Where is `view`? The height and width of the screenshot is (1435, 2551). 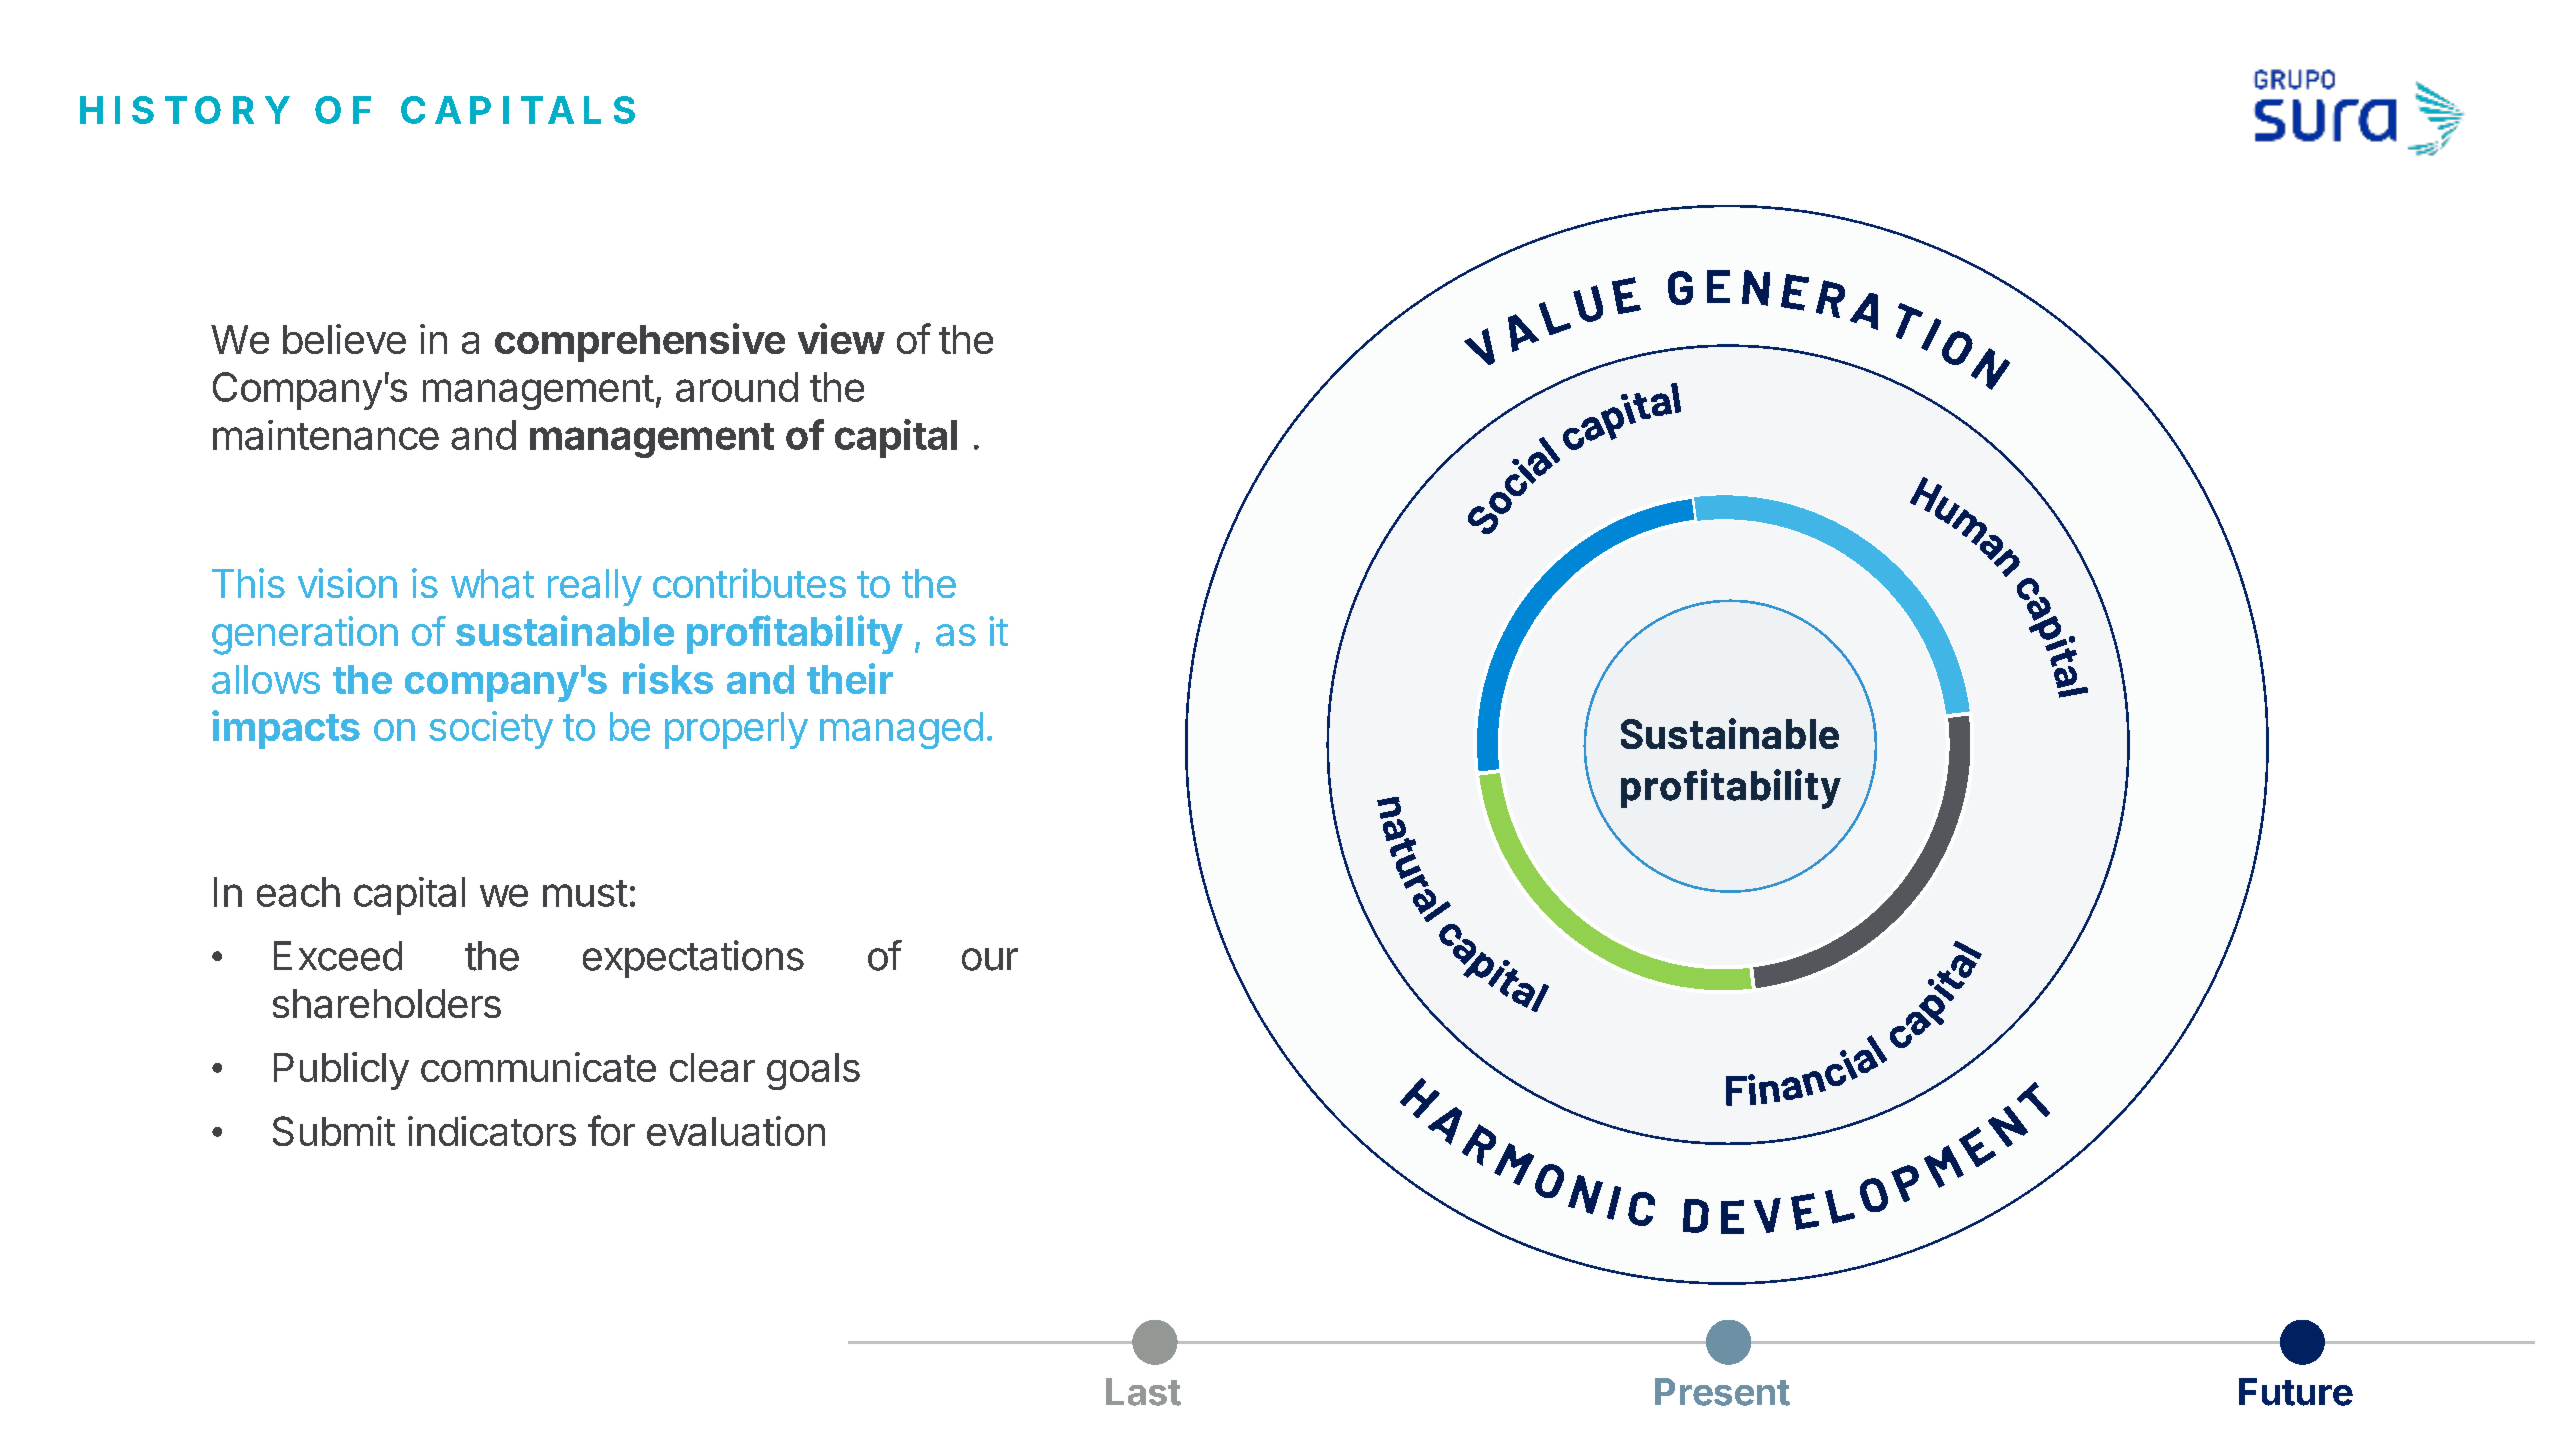
view is located at coordinates (841, 338).
